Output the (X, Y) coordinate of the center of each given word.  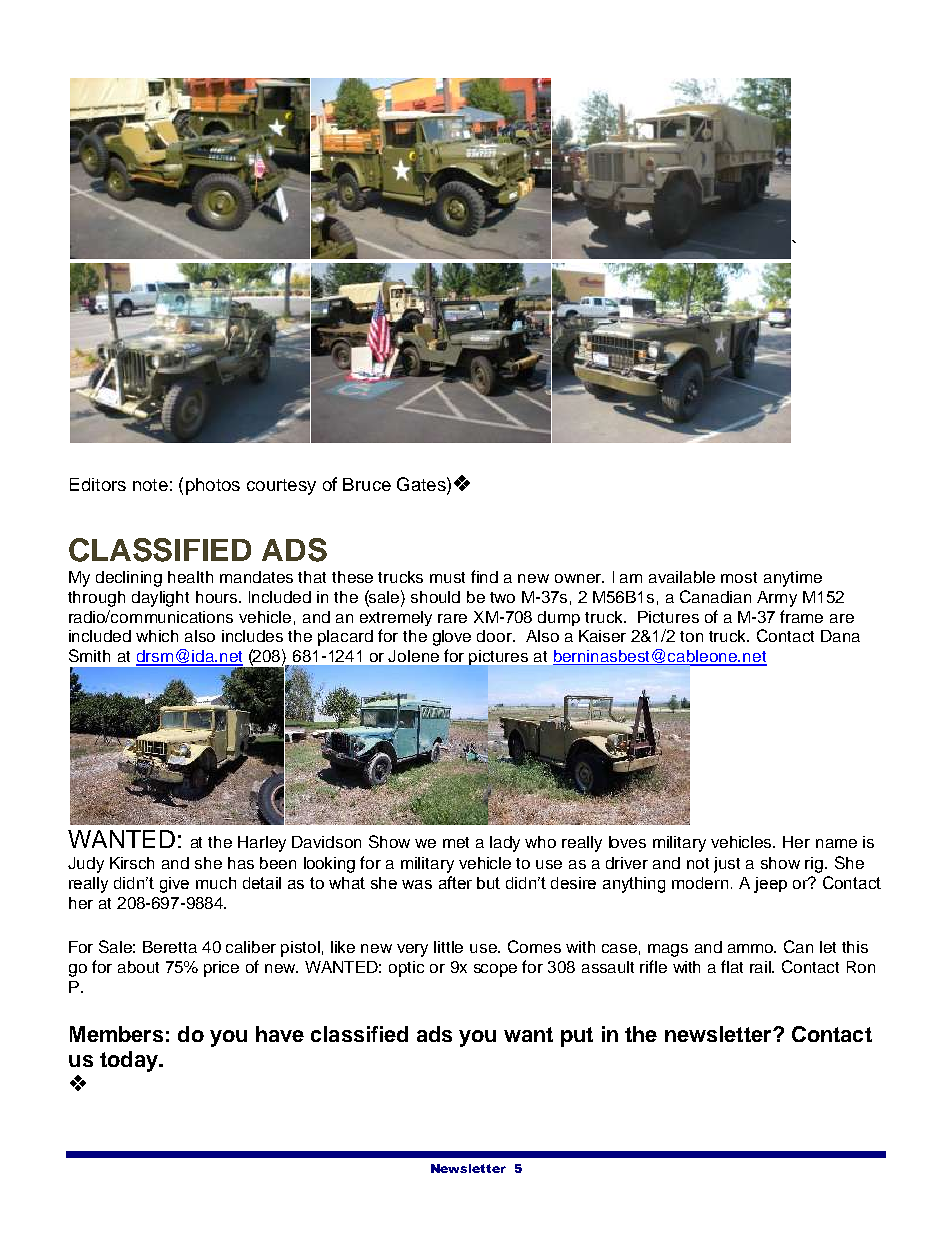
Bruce (367, 484)
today (130, 1061)
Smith (89, 655)
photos (213, 486)
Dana (840, 636)
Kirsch (132, 863)
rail (762, 967)
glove (452, 638)
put (577, 1037)
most (739, 577)
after (455, 882)
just (727, 865)
